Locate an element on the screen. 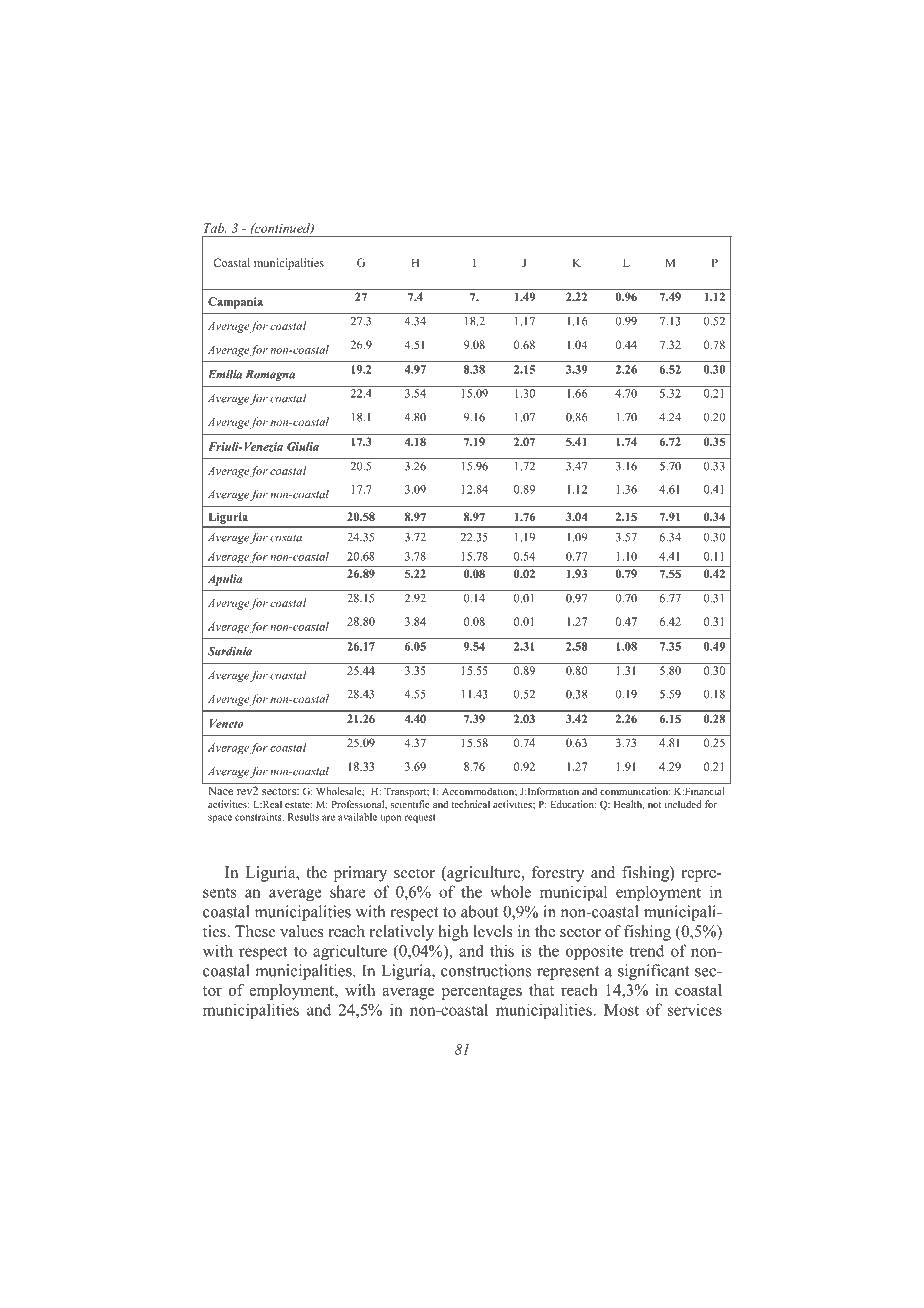 The image size is (924, 1308). space is located at coordinates (220, 819).
